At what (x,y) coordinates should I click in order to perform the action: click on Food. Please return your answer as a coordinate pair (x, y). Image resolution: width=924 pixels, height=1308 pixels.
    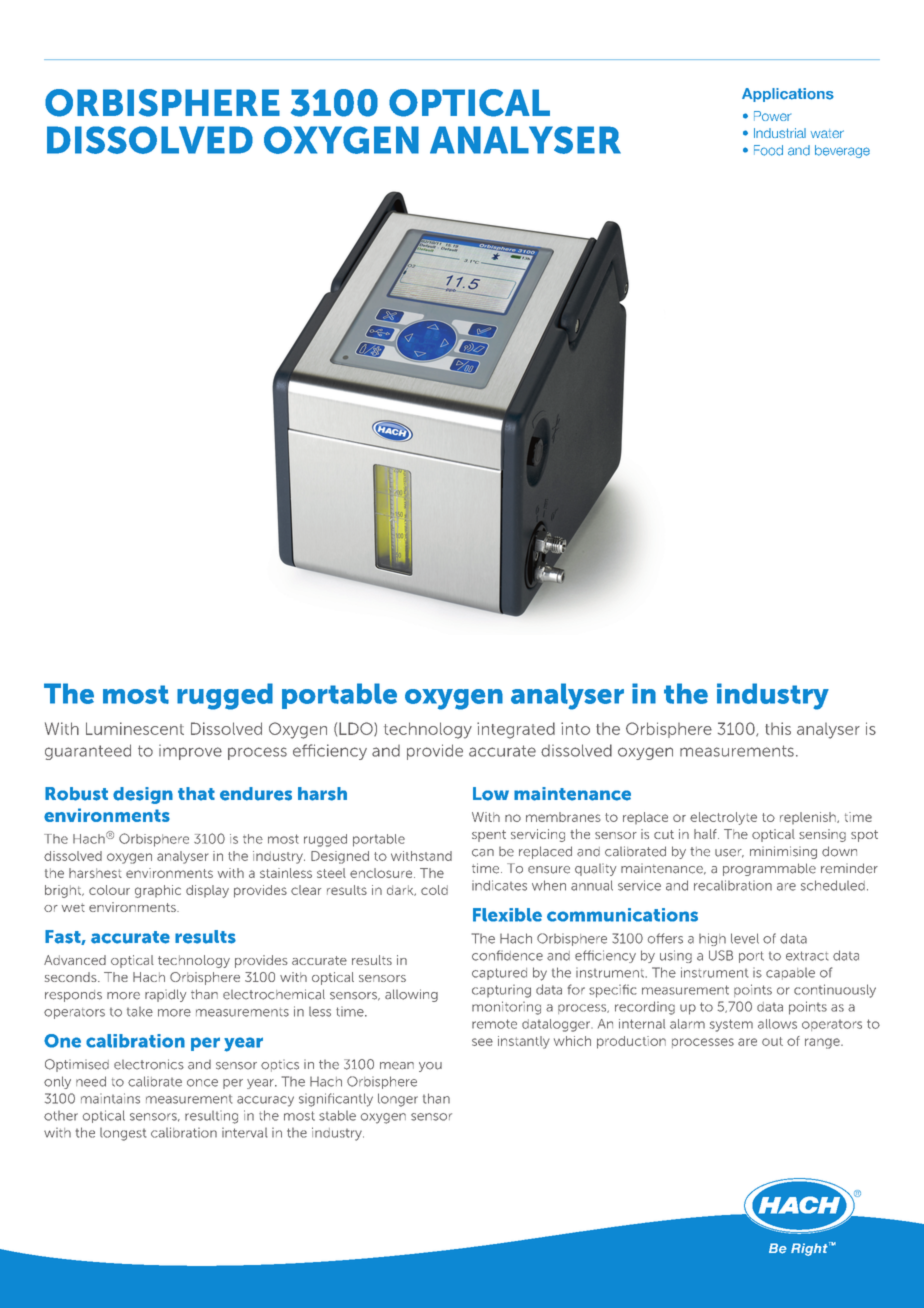
    Looking at the image, I should click on (768, 150).
